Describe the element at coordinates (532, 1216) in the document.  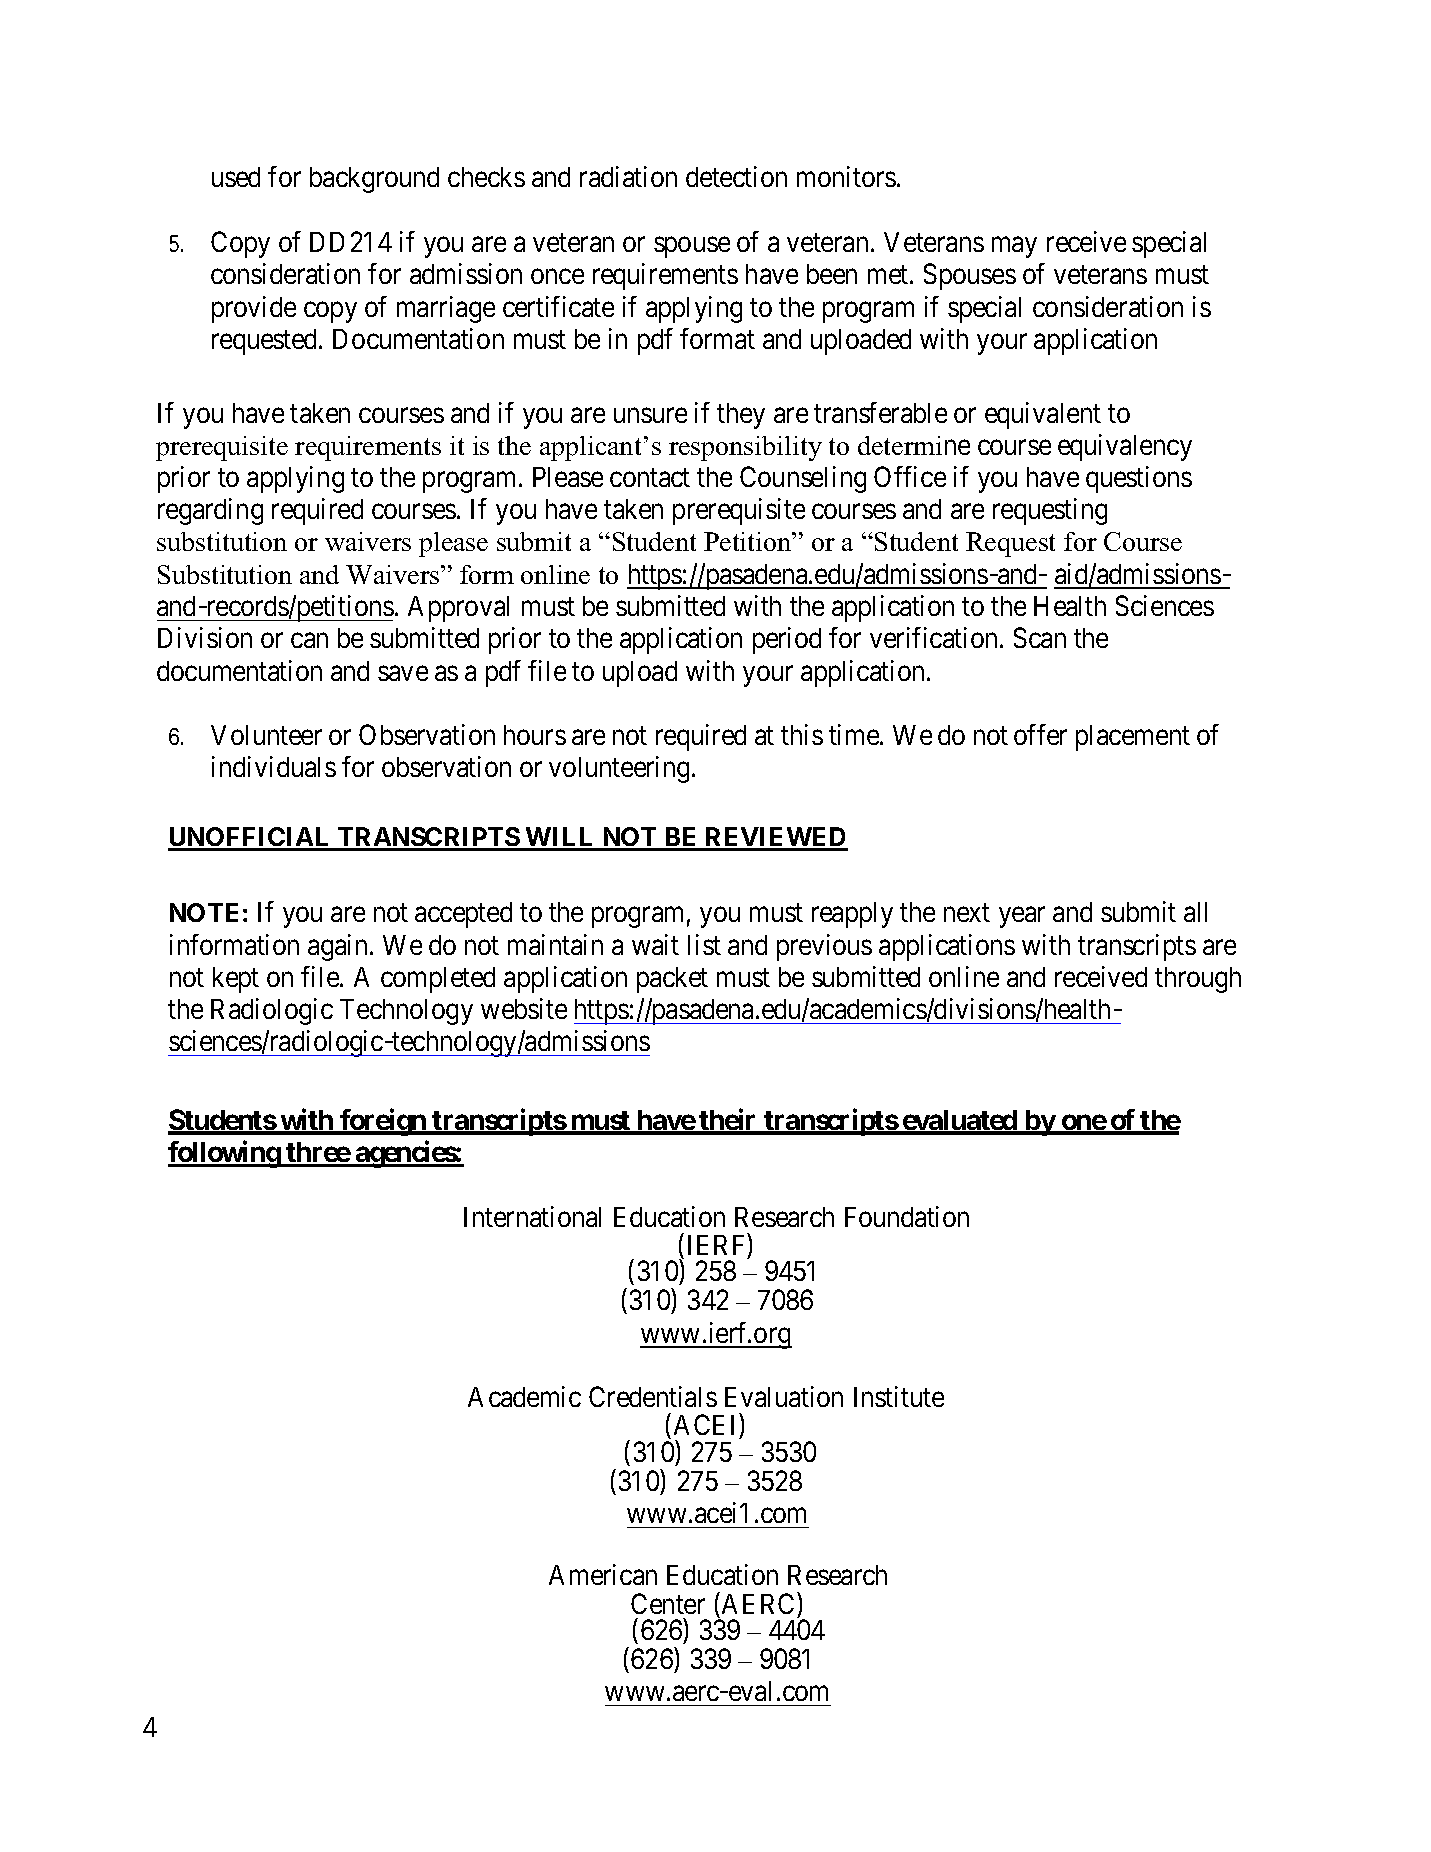
I see `International` at that location.
